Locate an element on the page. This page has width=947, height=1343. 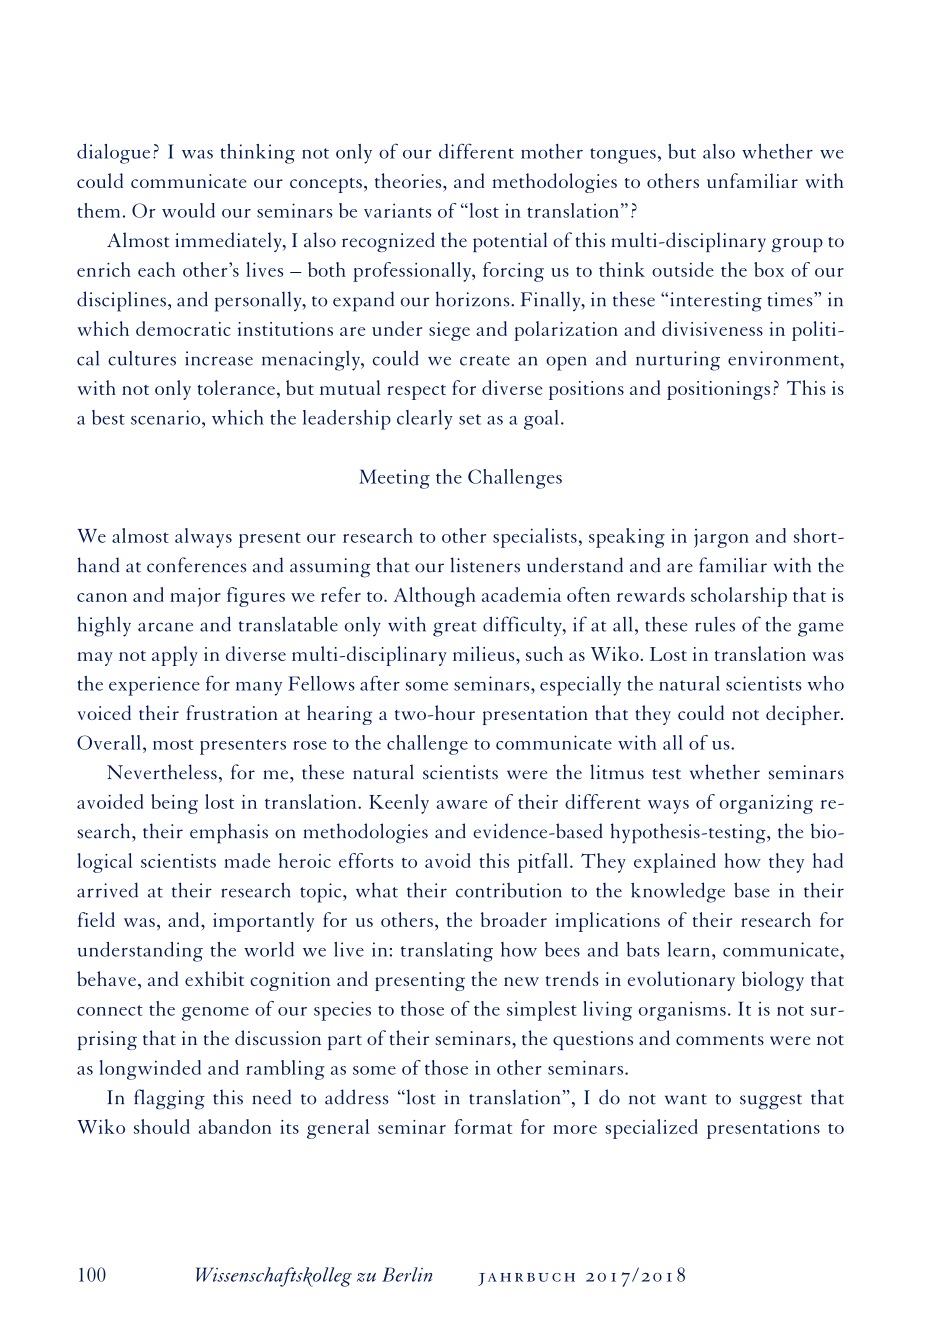
flagging is located at coordinates (169, 1099).
